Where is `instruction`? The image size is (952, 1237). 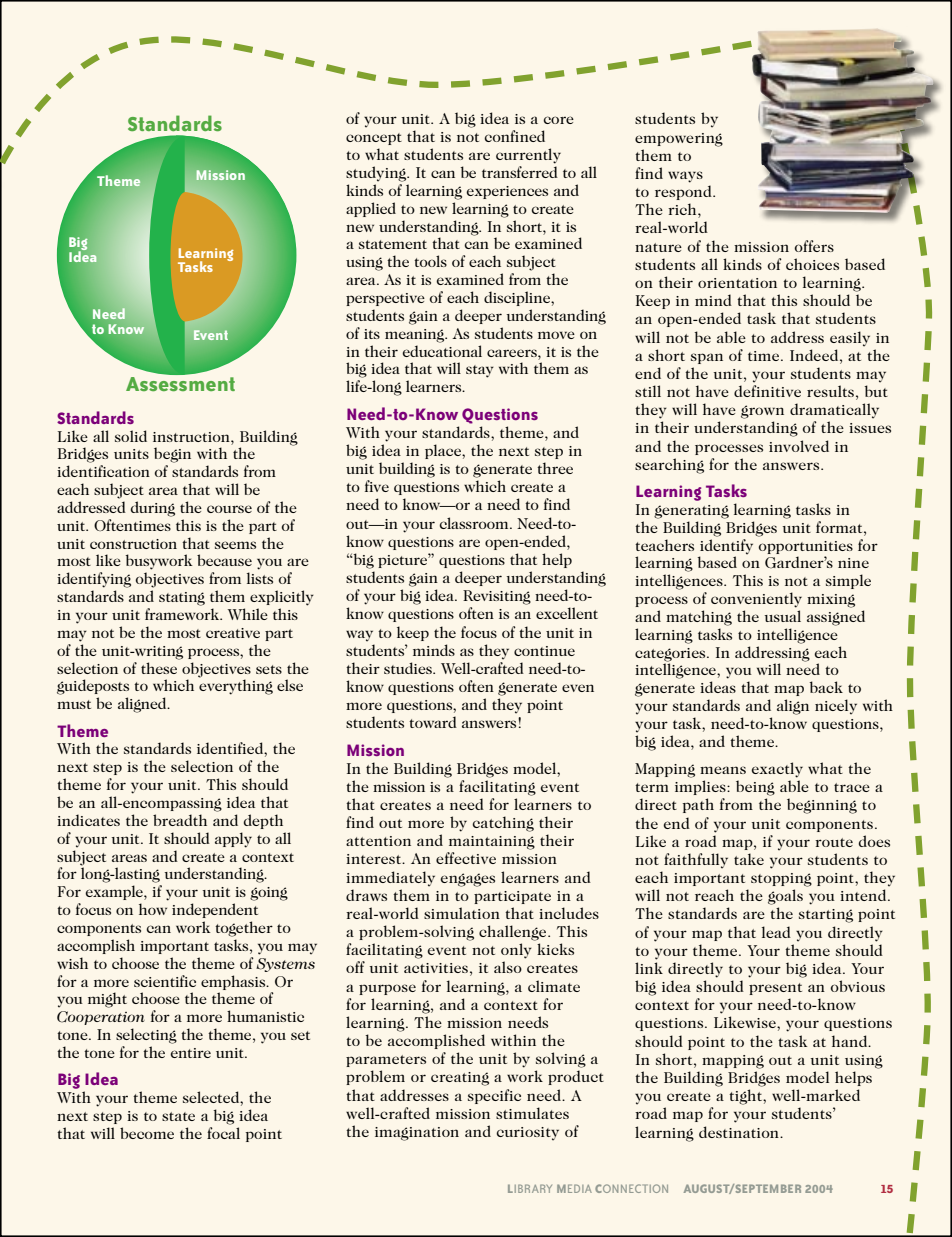 instruction is located at coordinates (192, 437).
